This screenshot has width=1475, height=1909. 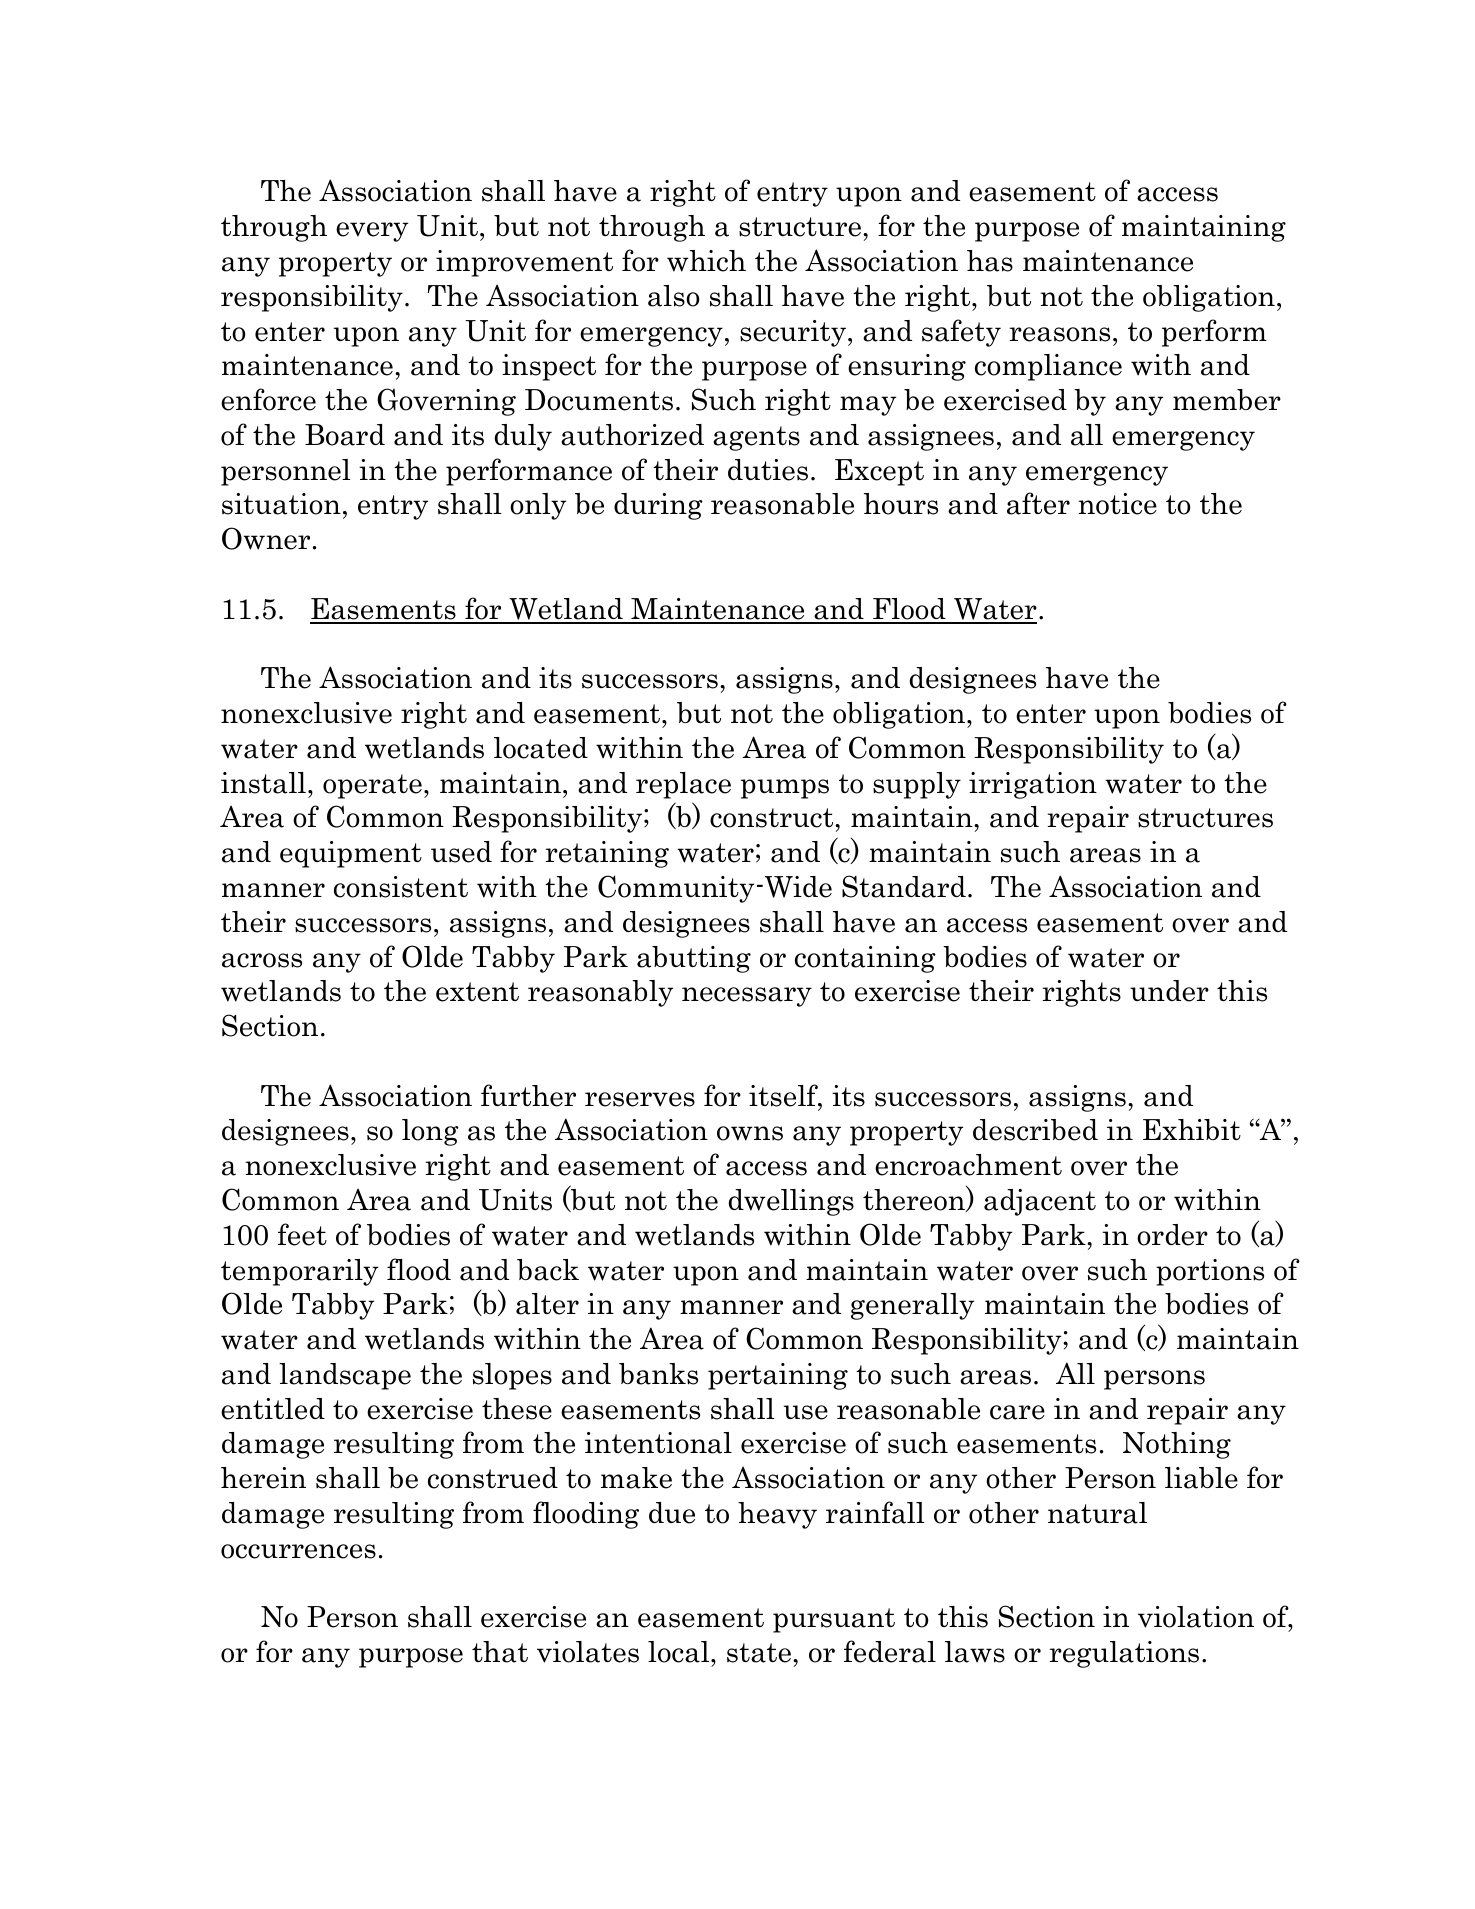 I want to click on irrigation, so click(x=1033, y=785).
